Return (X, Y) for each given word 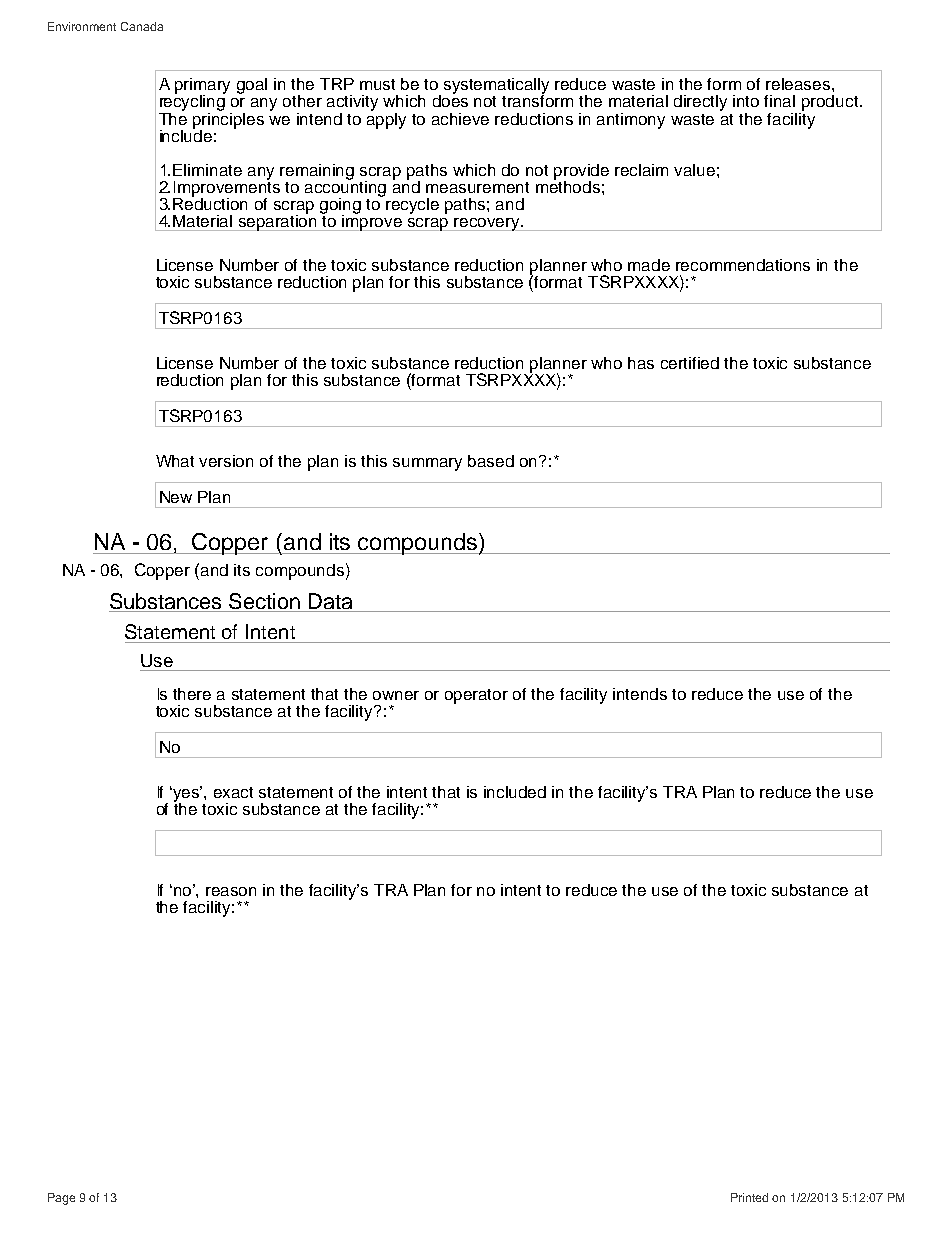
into (746, 101)
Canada (142, 26)
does (450, 100)
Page (61, 1199)
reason (231, 891)
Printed (749, 1197)
